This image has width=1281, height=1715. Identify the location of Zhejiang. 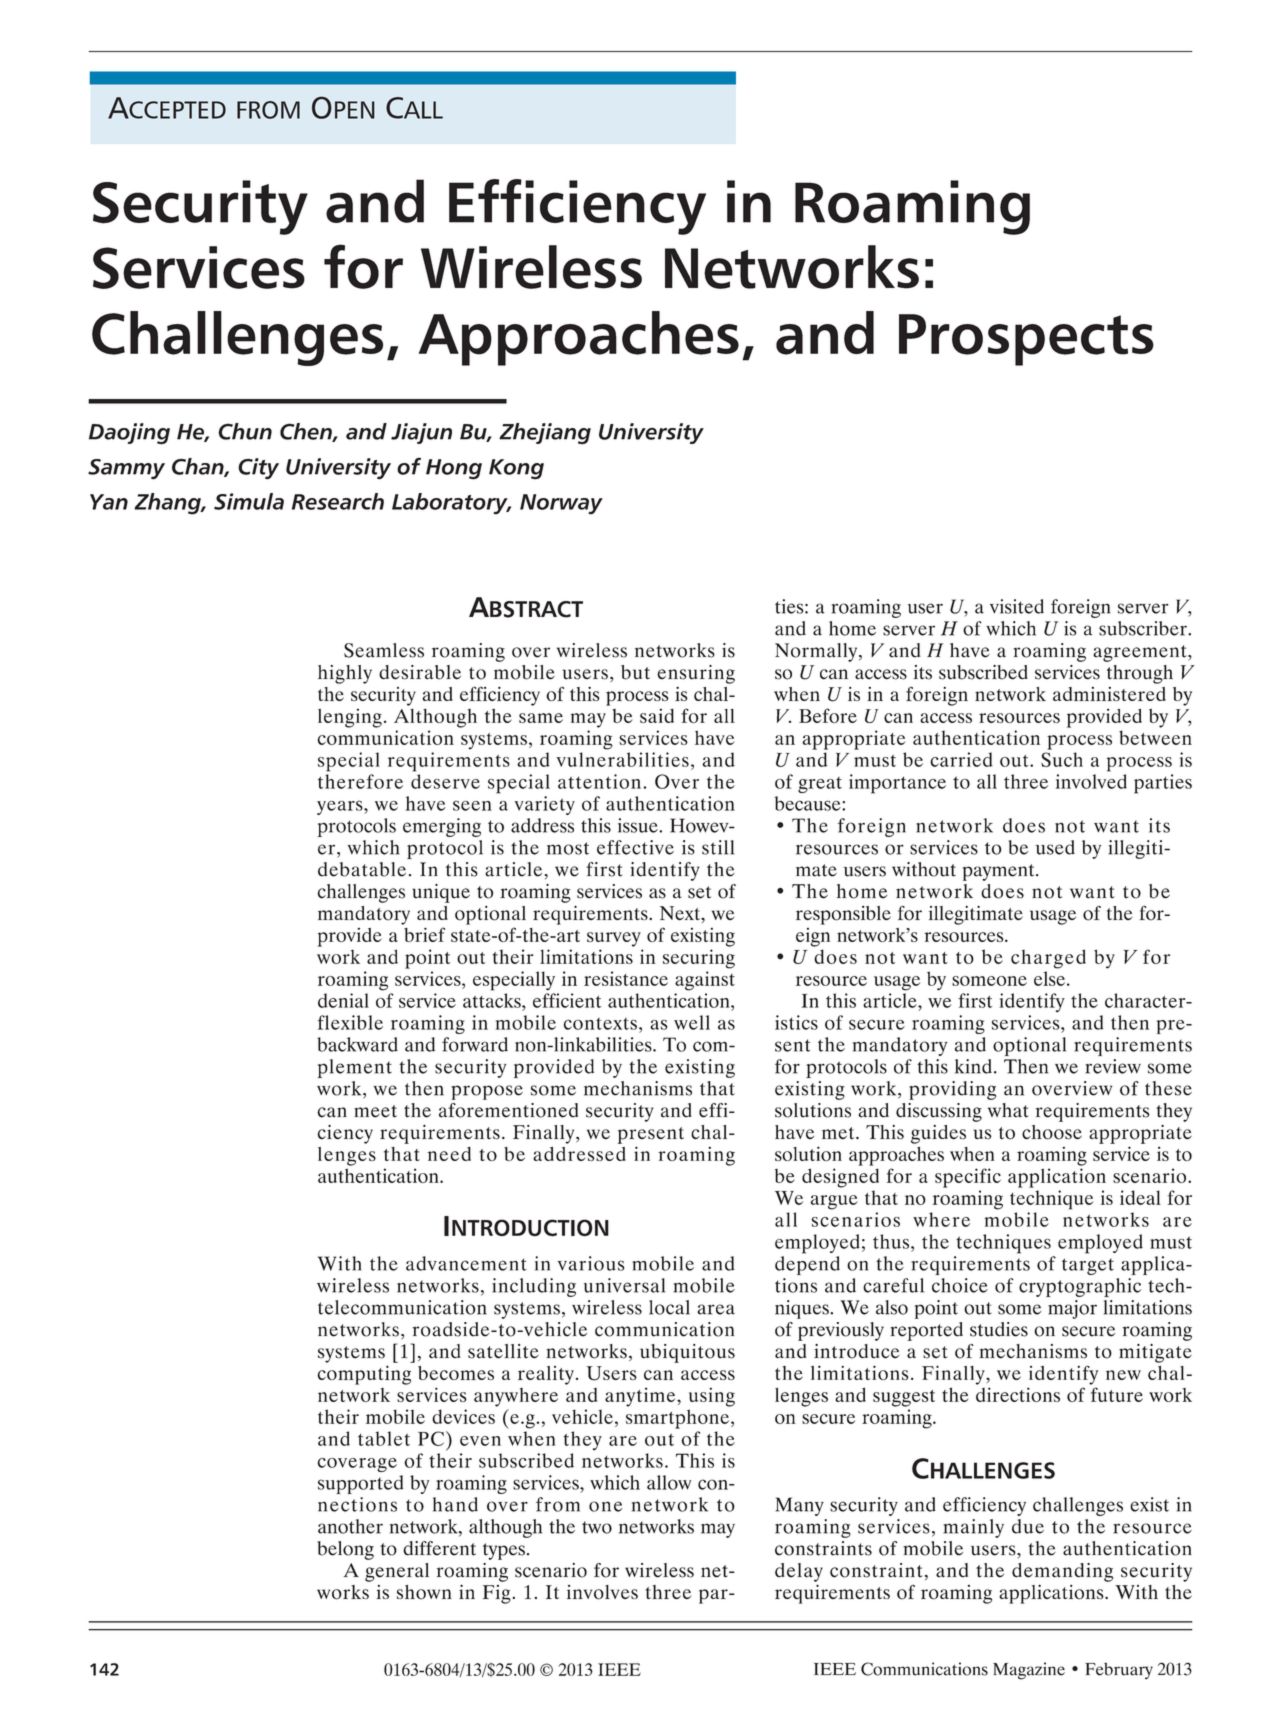
(545, 433).
